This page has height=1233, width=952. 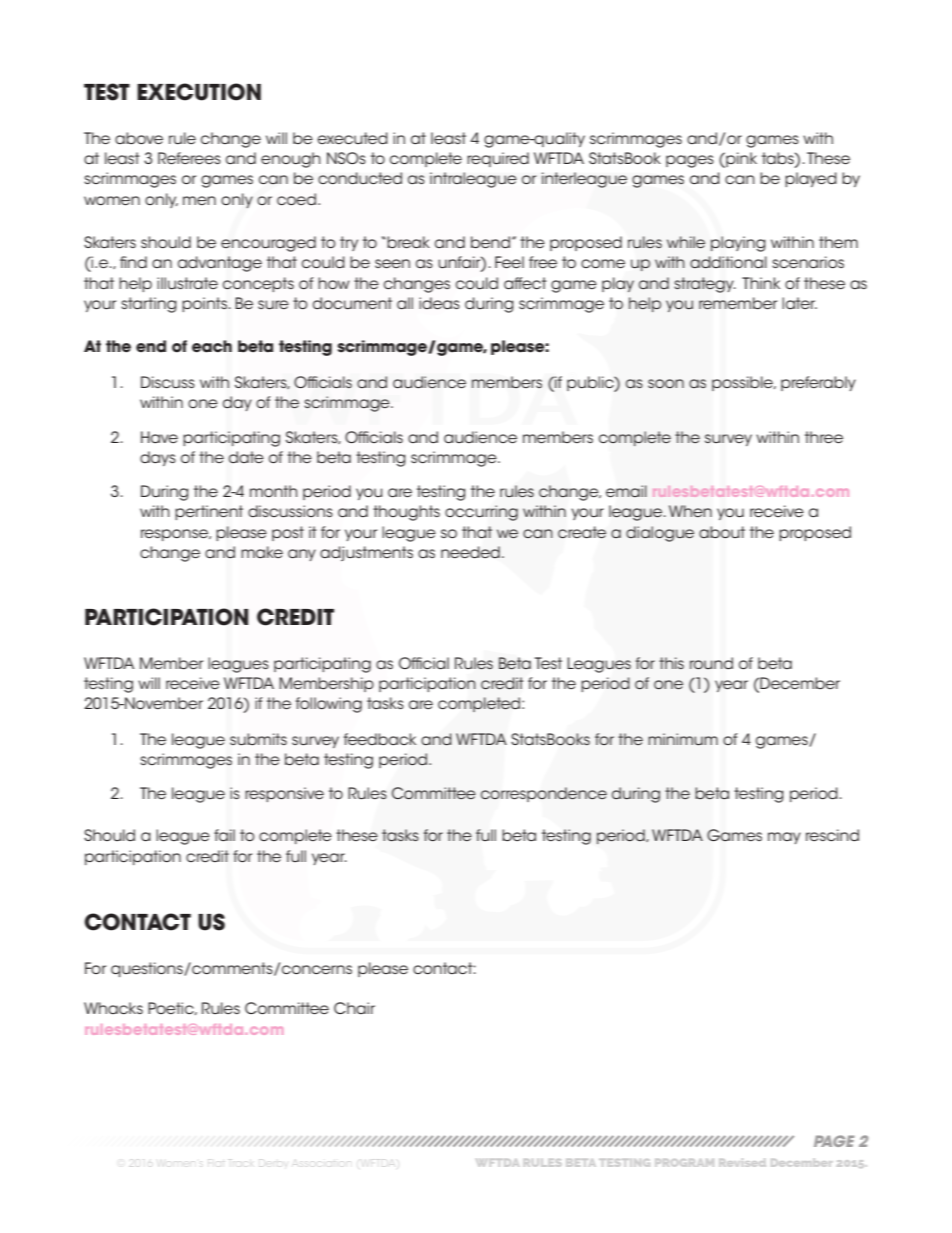 I want to click on EXECUTION, so click(x=199, y=92).
